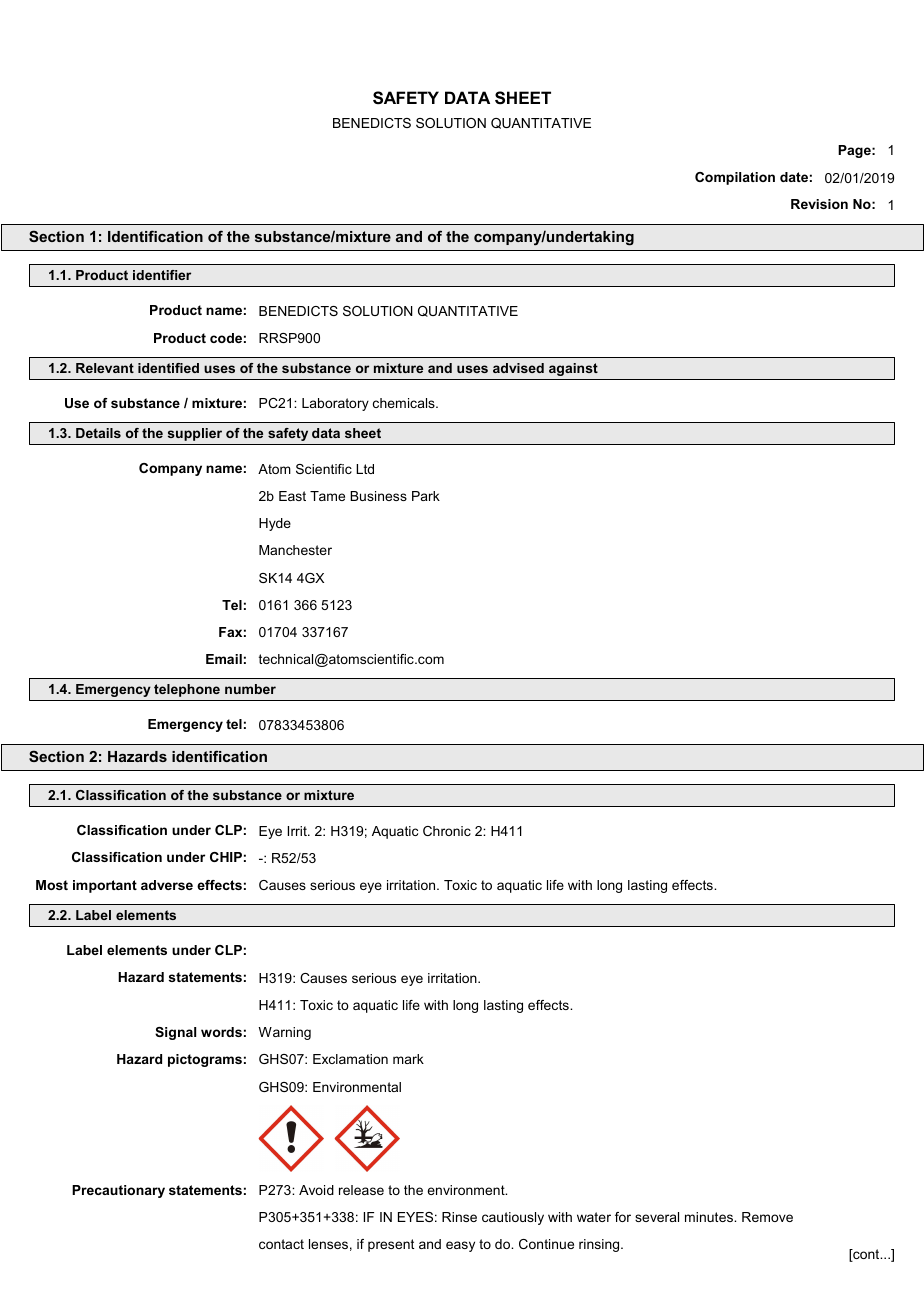 The height and width of the screenshot is (1308, 924). Describe the element at coordinates (459, 1217) in the screenshot. I see `Rinse` at that location.
